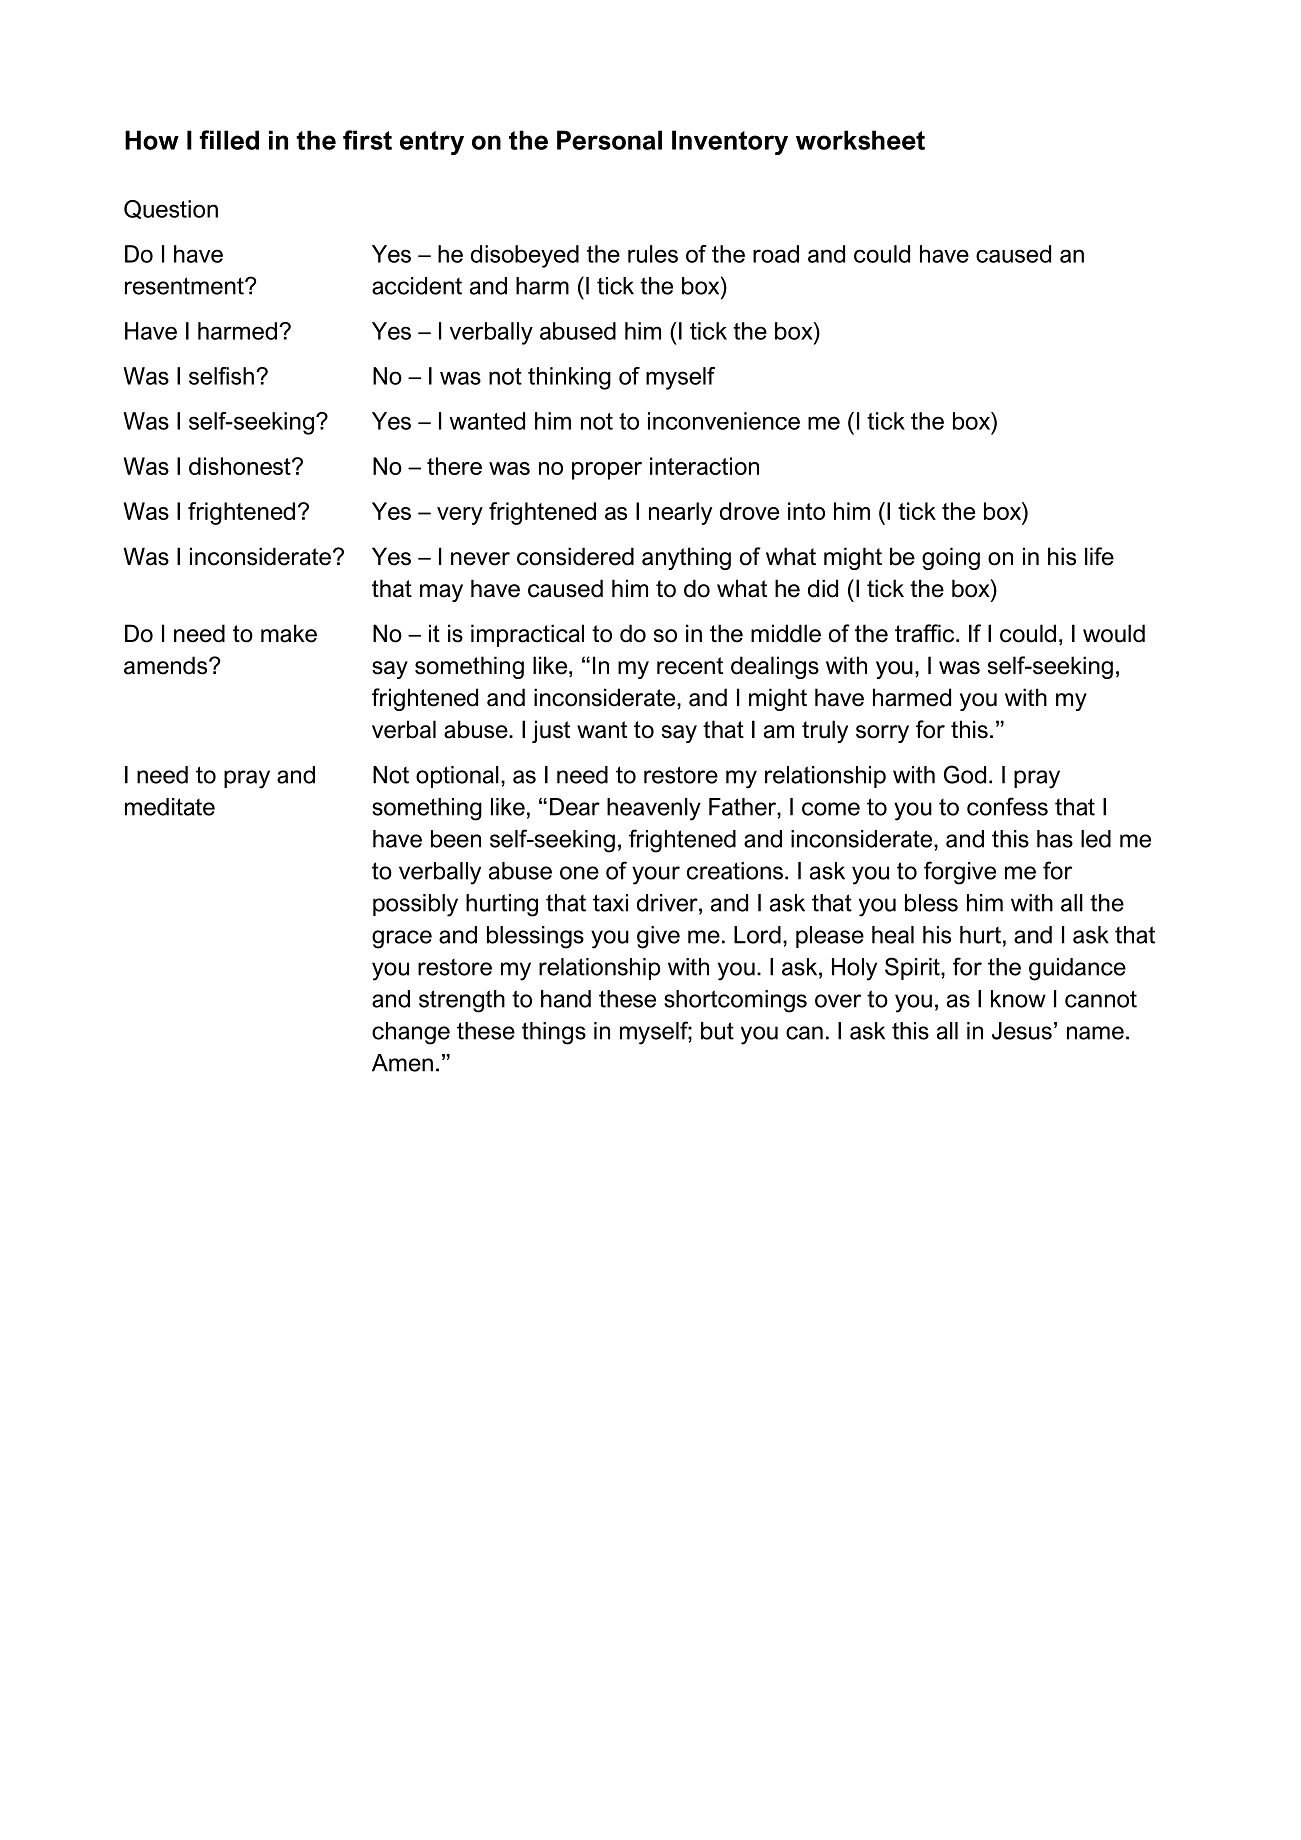 Image resolution: width=1301 pixels, height=1840 pixels. What do you see at coordinates (411, 1033) in the screenshot?
I see `change` at bounding box center [411, 1033].
